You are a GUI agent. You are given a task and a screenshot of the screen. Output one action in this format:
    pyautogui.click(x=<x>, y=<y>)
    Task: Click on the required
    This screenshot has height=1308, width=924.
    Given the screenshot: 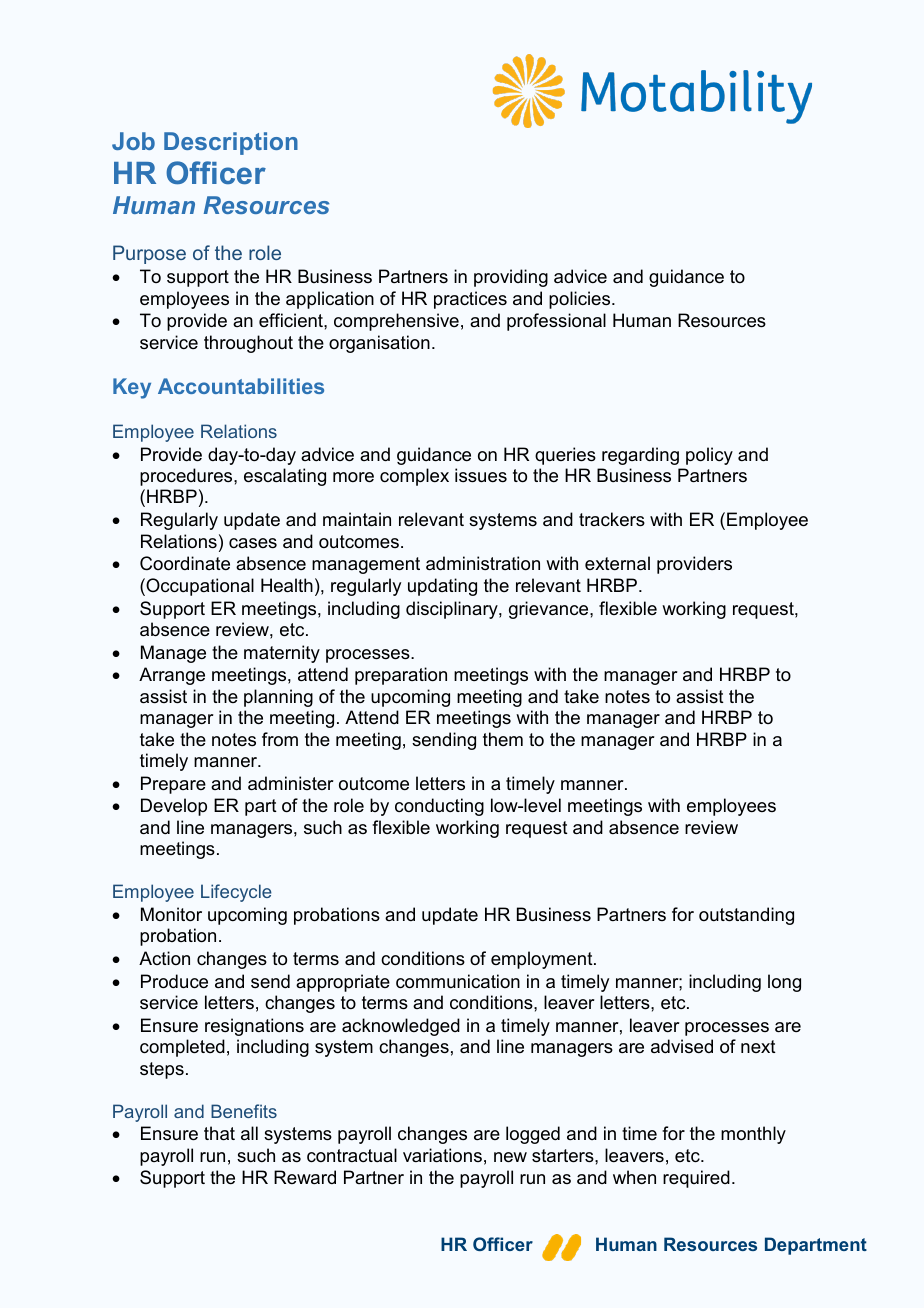 What is the action you would take?
    pyautogui.click(x=696, y=1179)
